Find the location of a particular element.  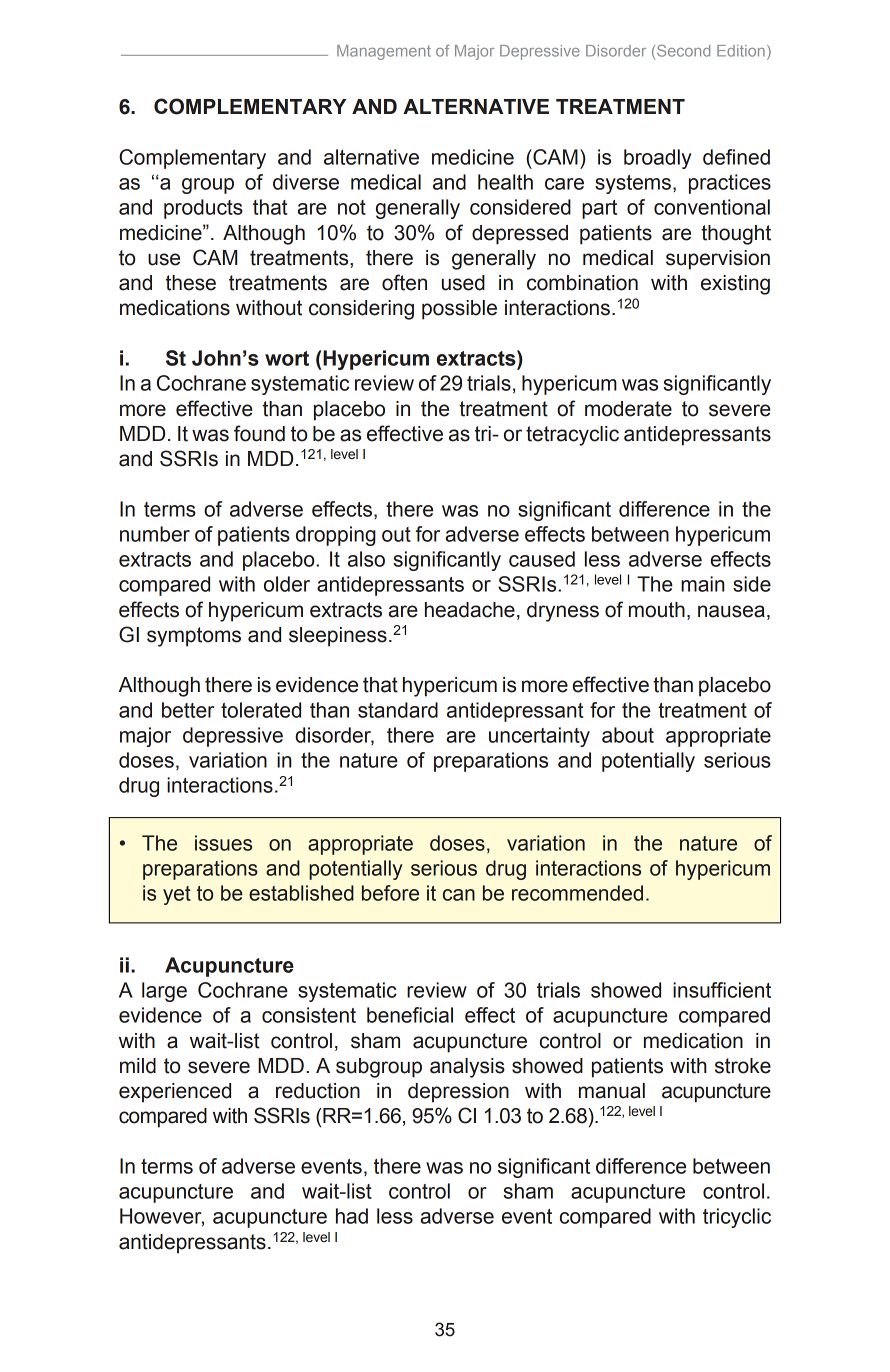

Second is located at coordinates (683, 51).
